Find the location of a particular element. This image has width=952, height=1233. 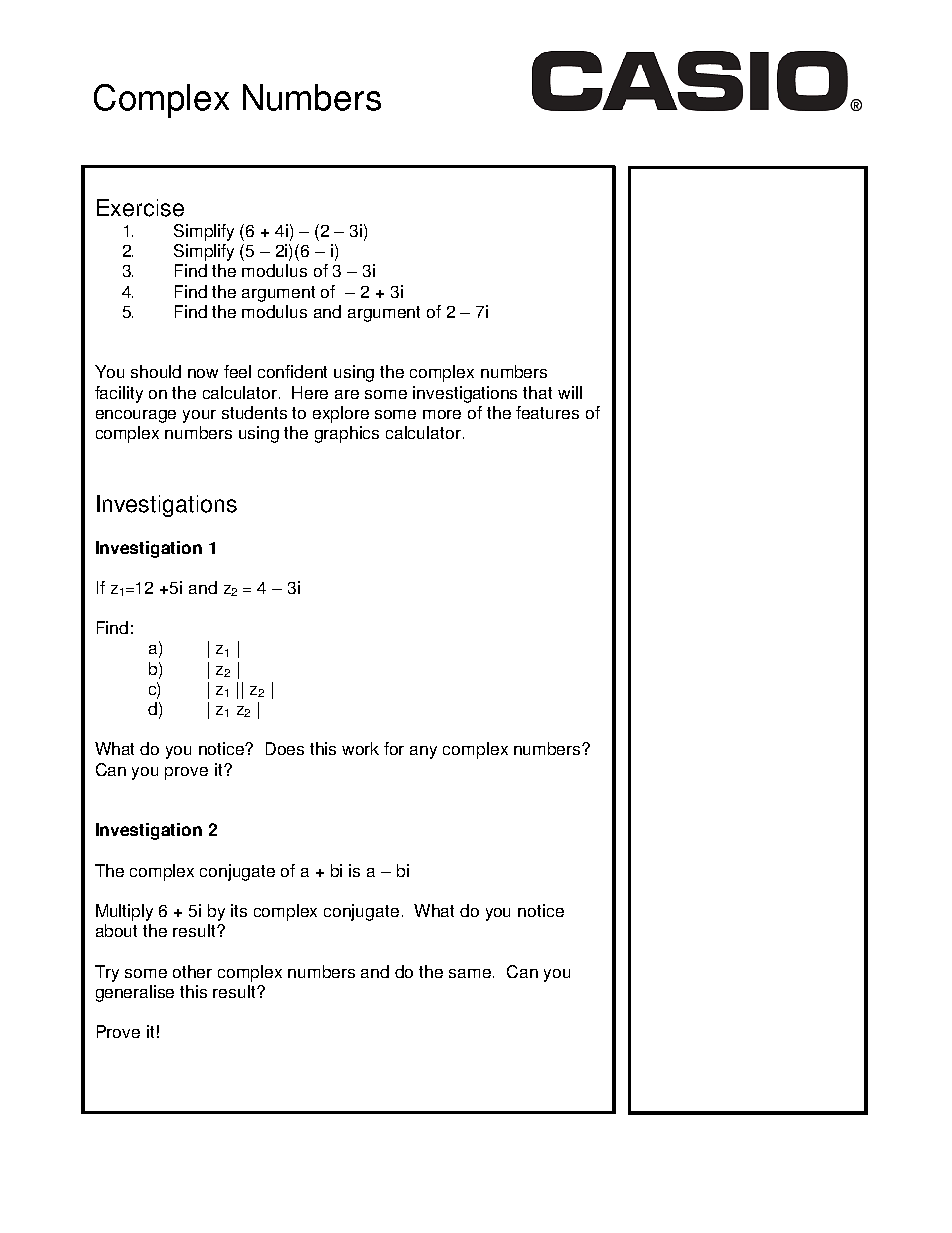

its is located at coordinates (239, 910).
